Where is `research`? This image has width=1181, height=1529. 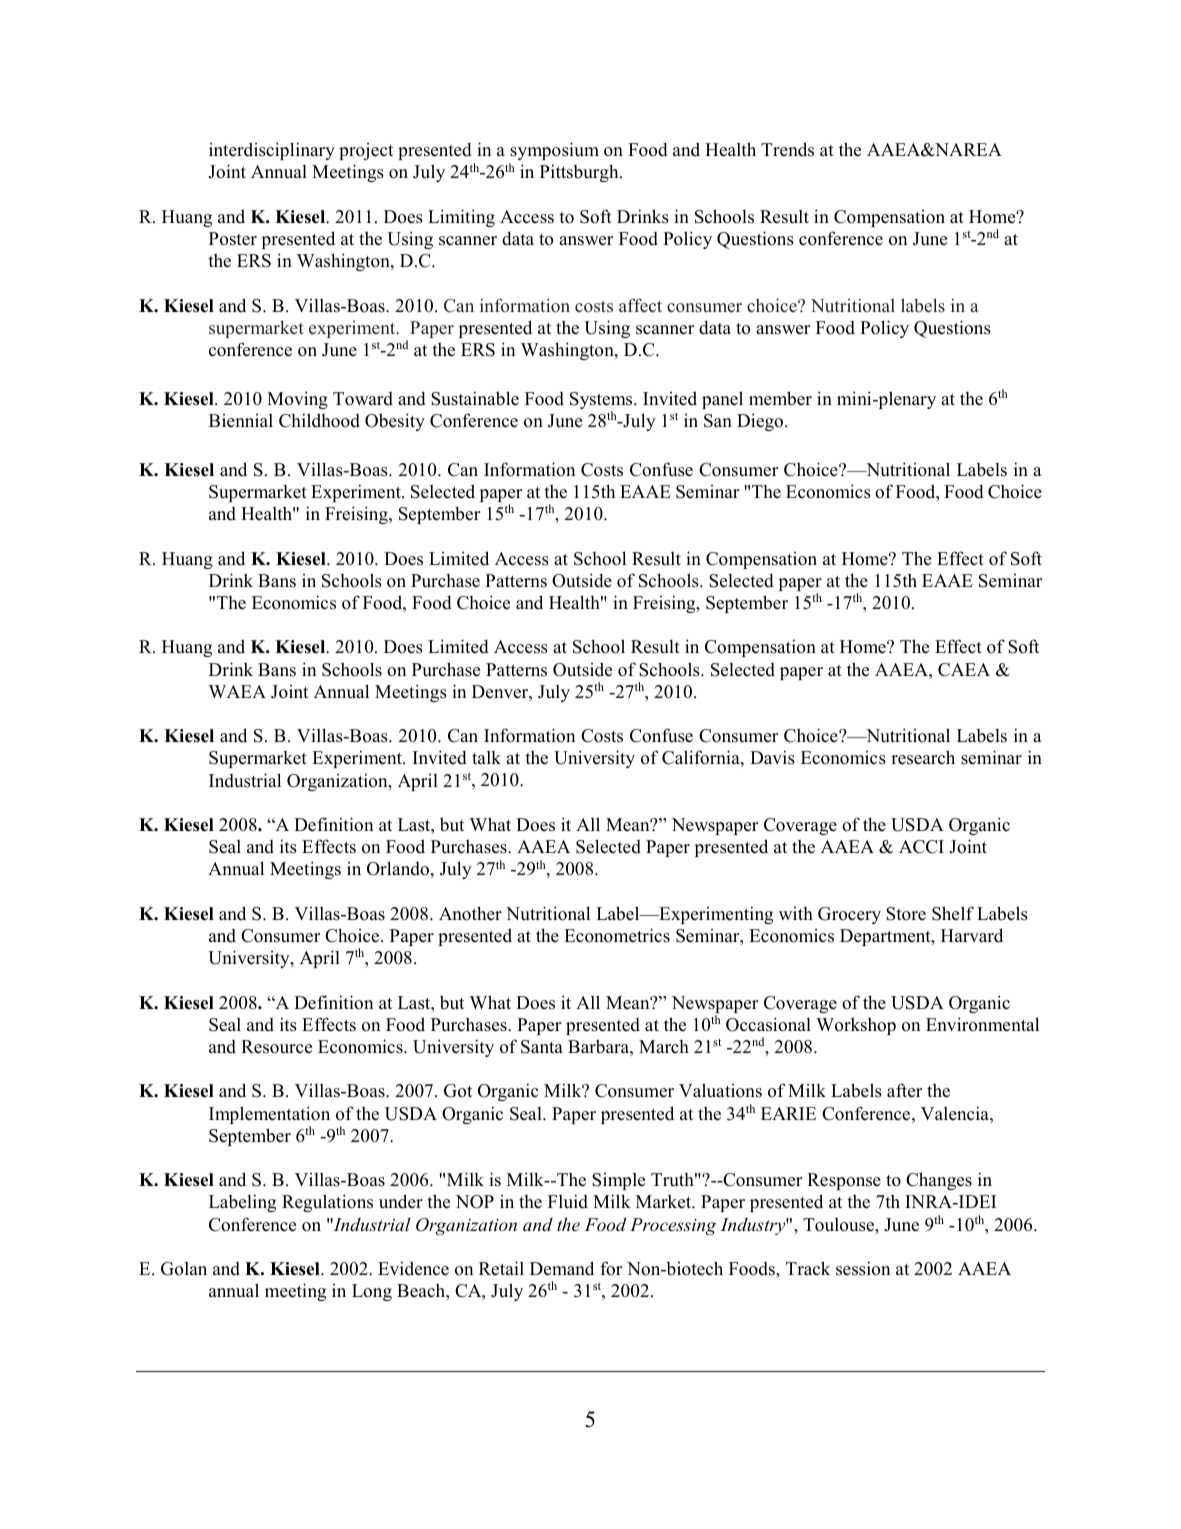 research is located at coordinates (923, 757).
